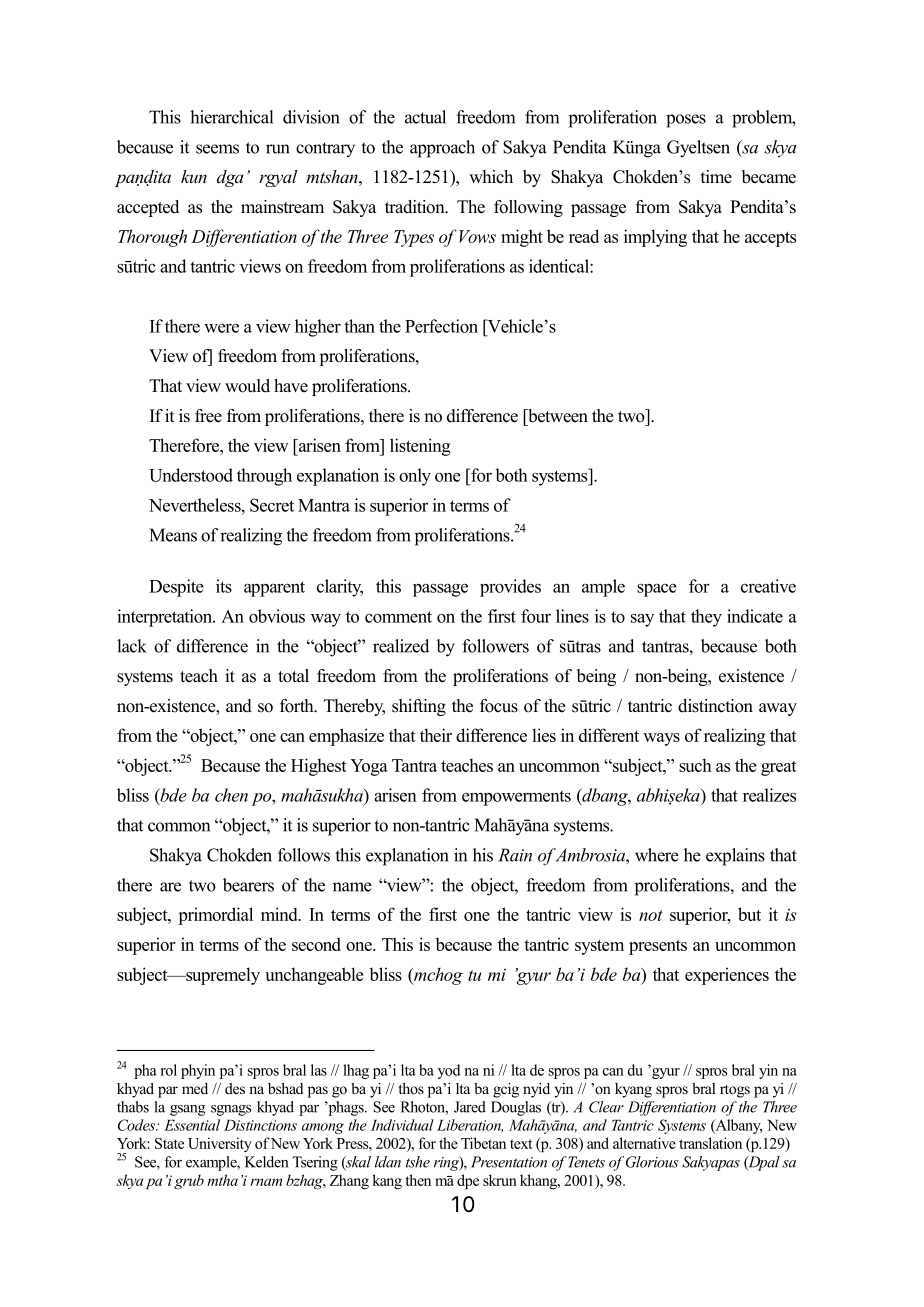  I want to click on poses, so click(686, 121).
